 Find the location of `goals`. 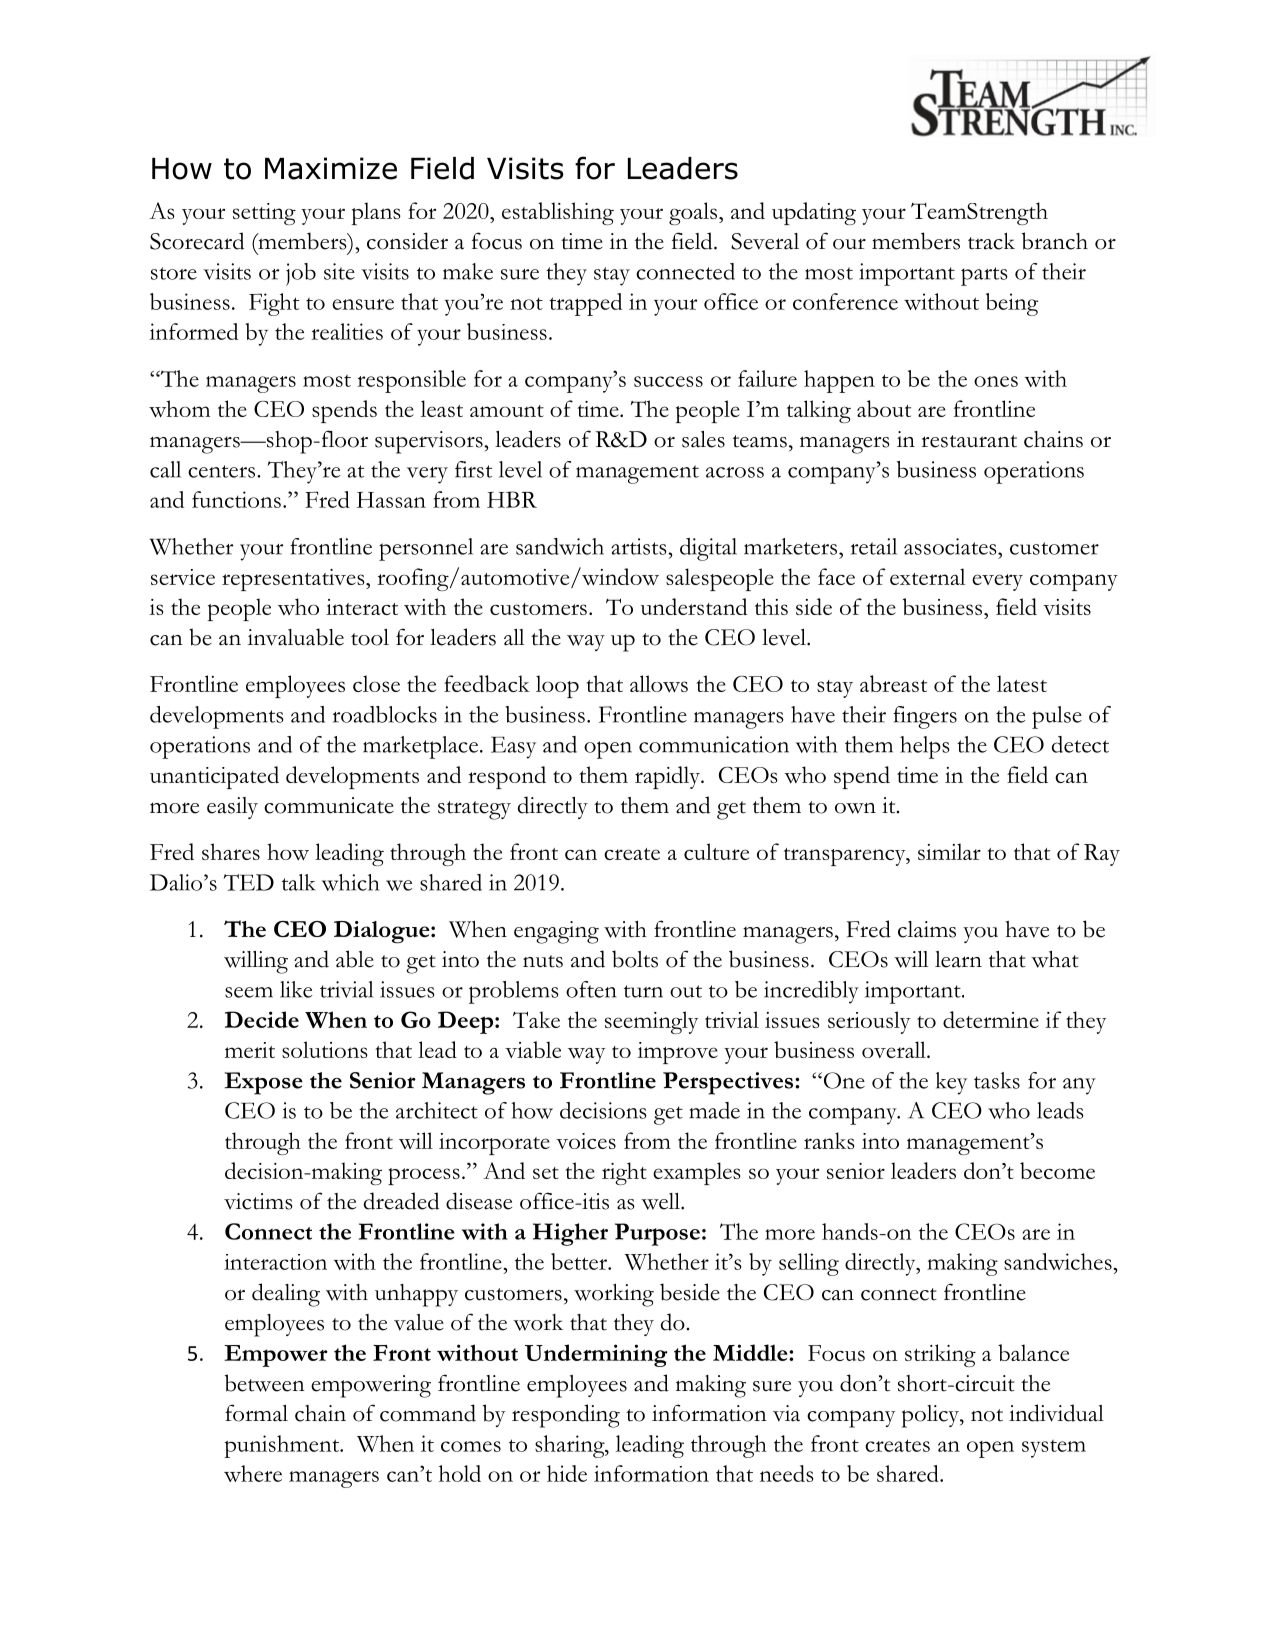

goals is located at coordinates (693, 213).
